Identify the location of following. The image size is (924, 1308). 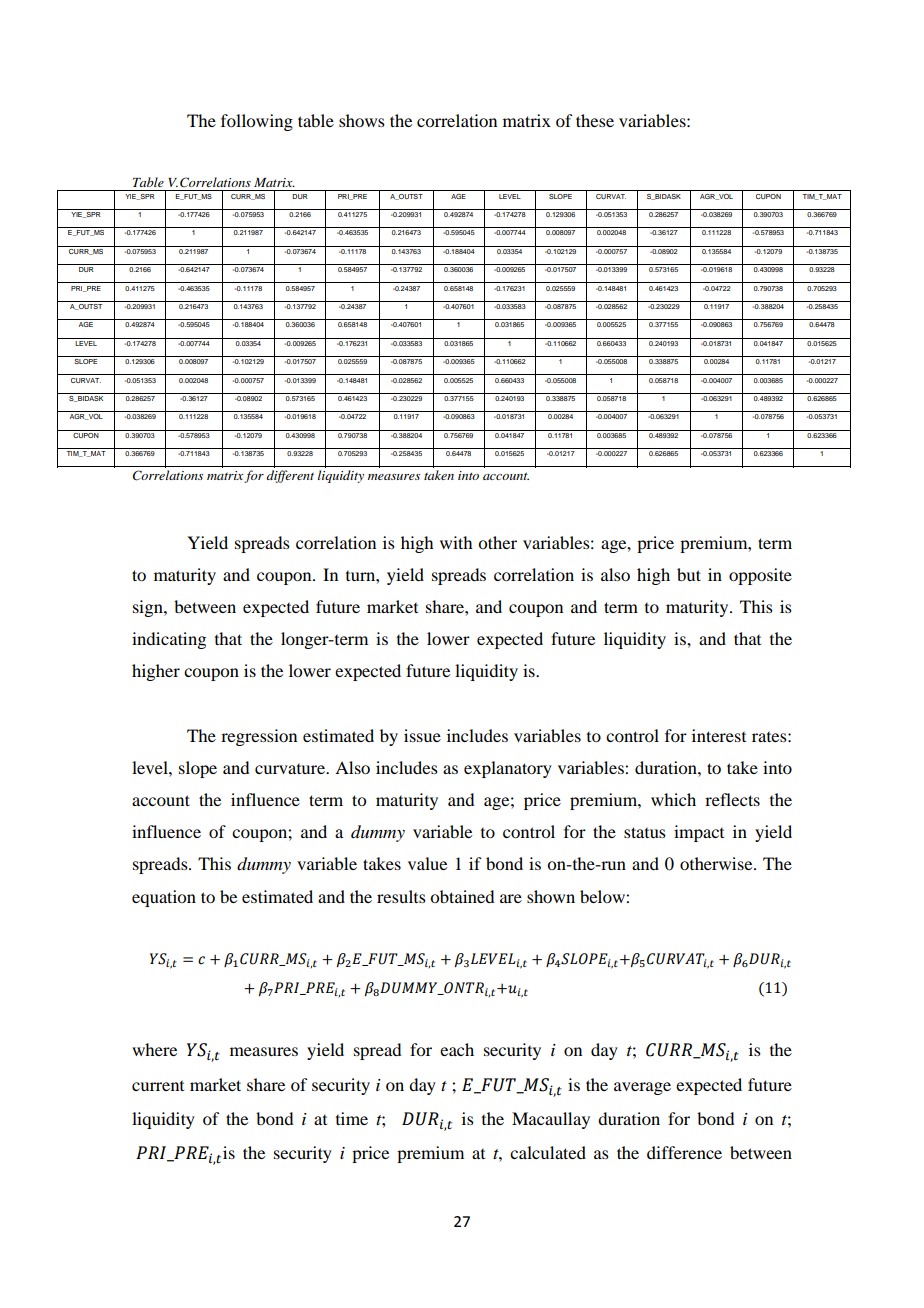
(257, 122).
